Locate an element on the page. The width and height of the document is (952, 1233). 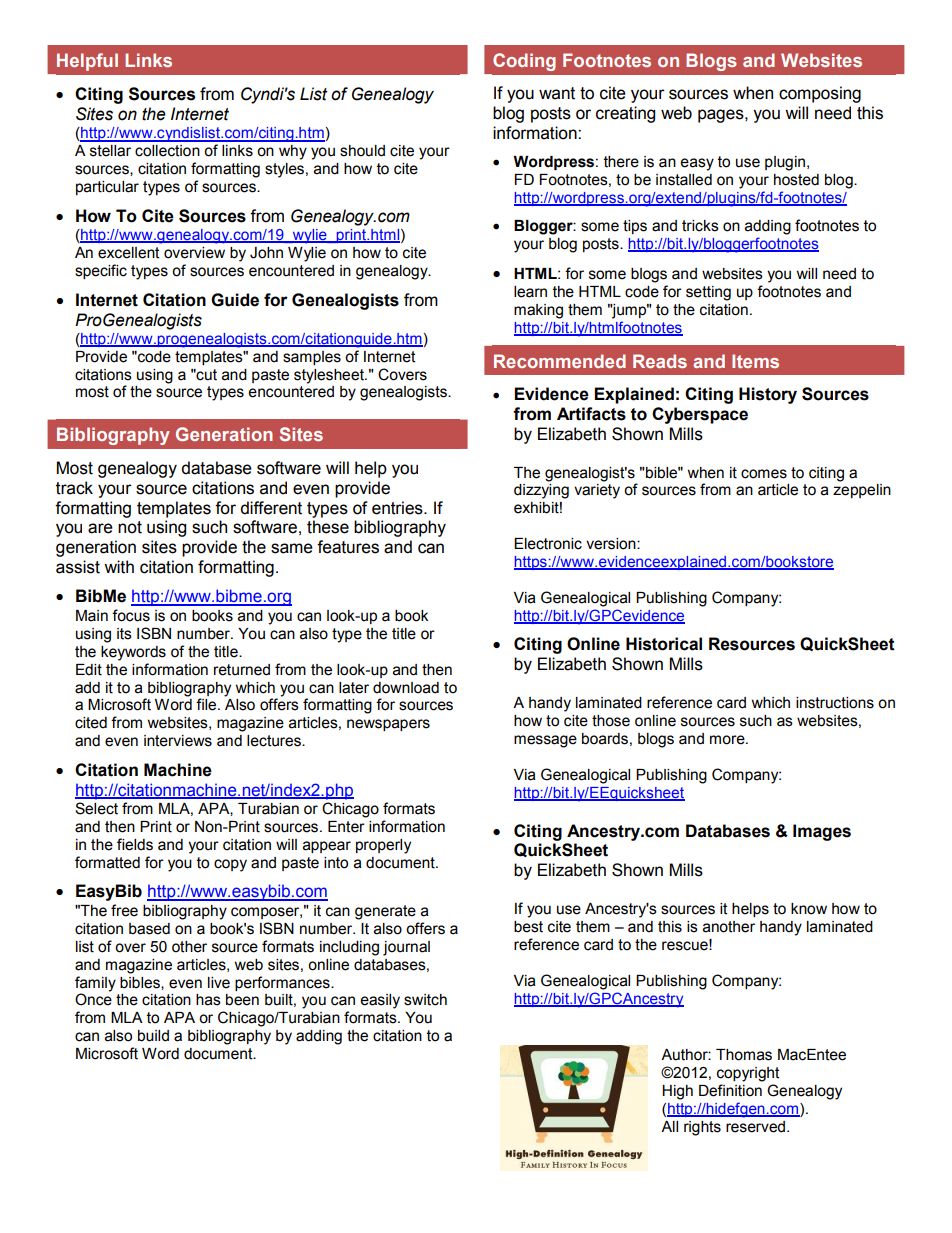
Coding is located at coordinates (524, 62).
